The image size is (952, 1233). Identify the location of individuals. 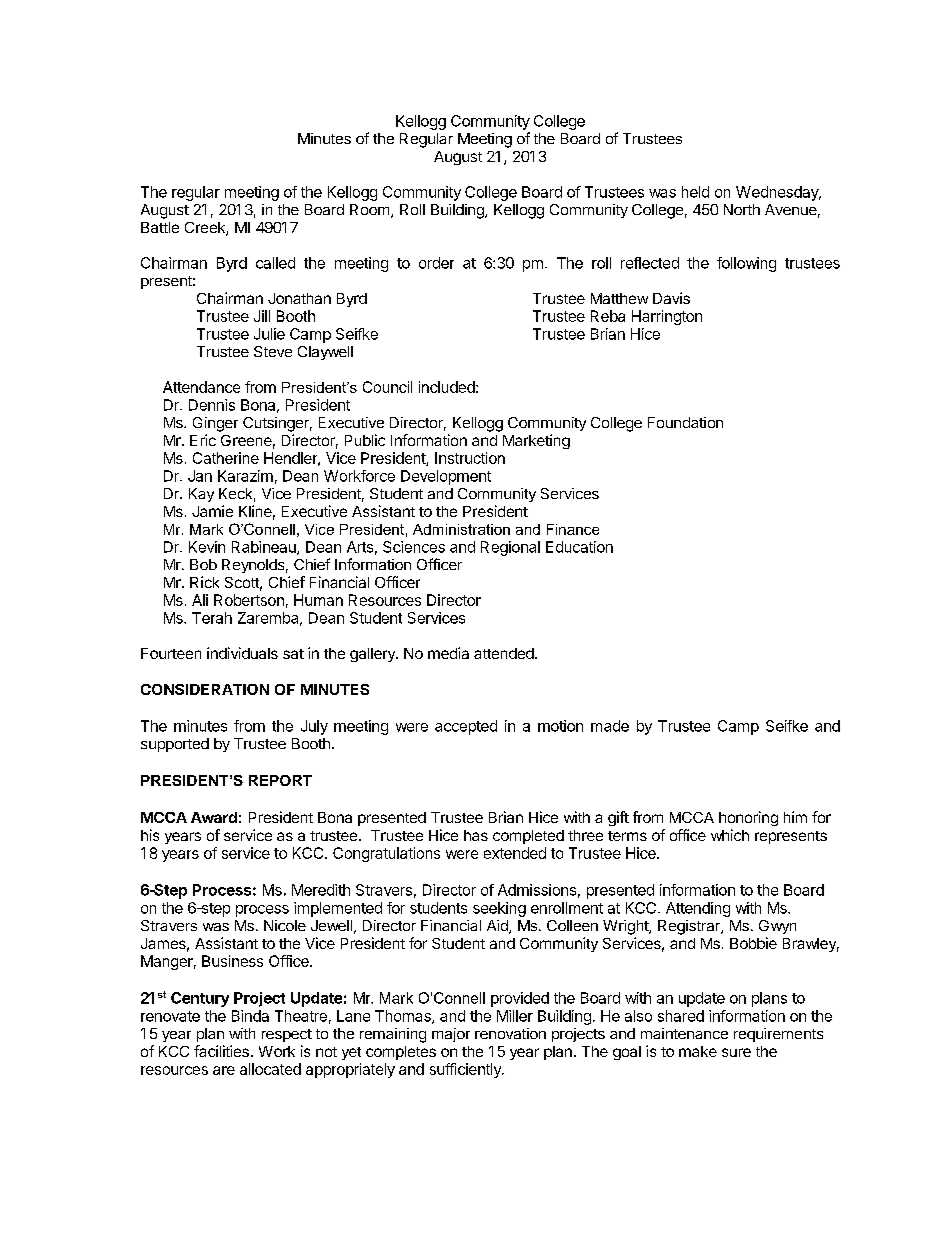
(242, 653).
